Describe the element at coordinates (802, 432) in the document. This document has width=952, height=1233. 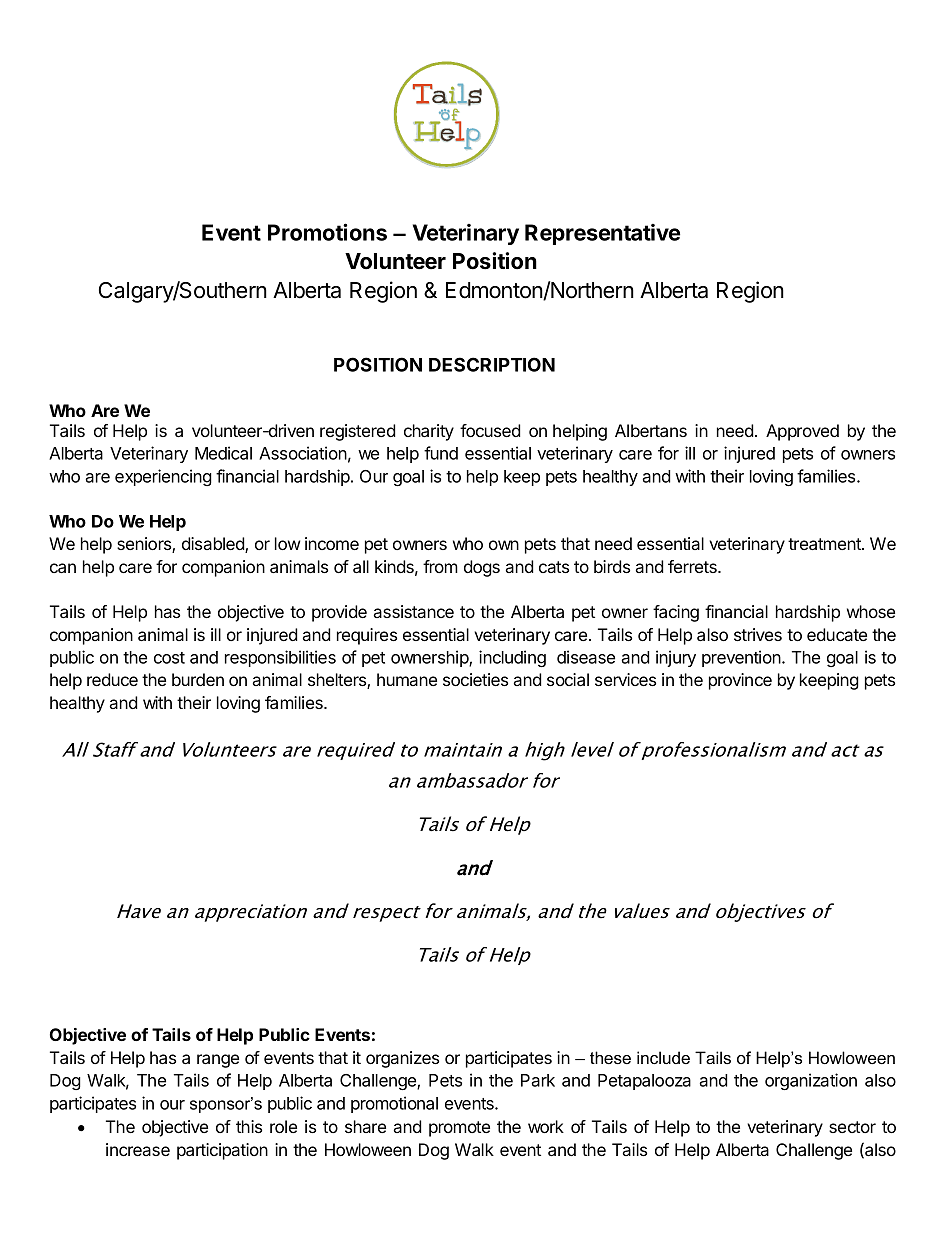
I see `Approved` at that location.
